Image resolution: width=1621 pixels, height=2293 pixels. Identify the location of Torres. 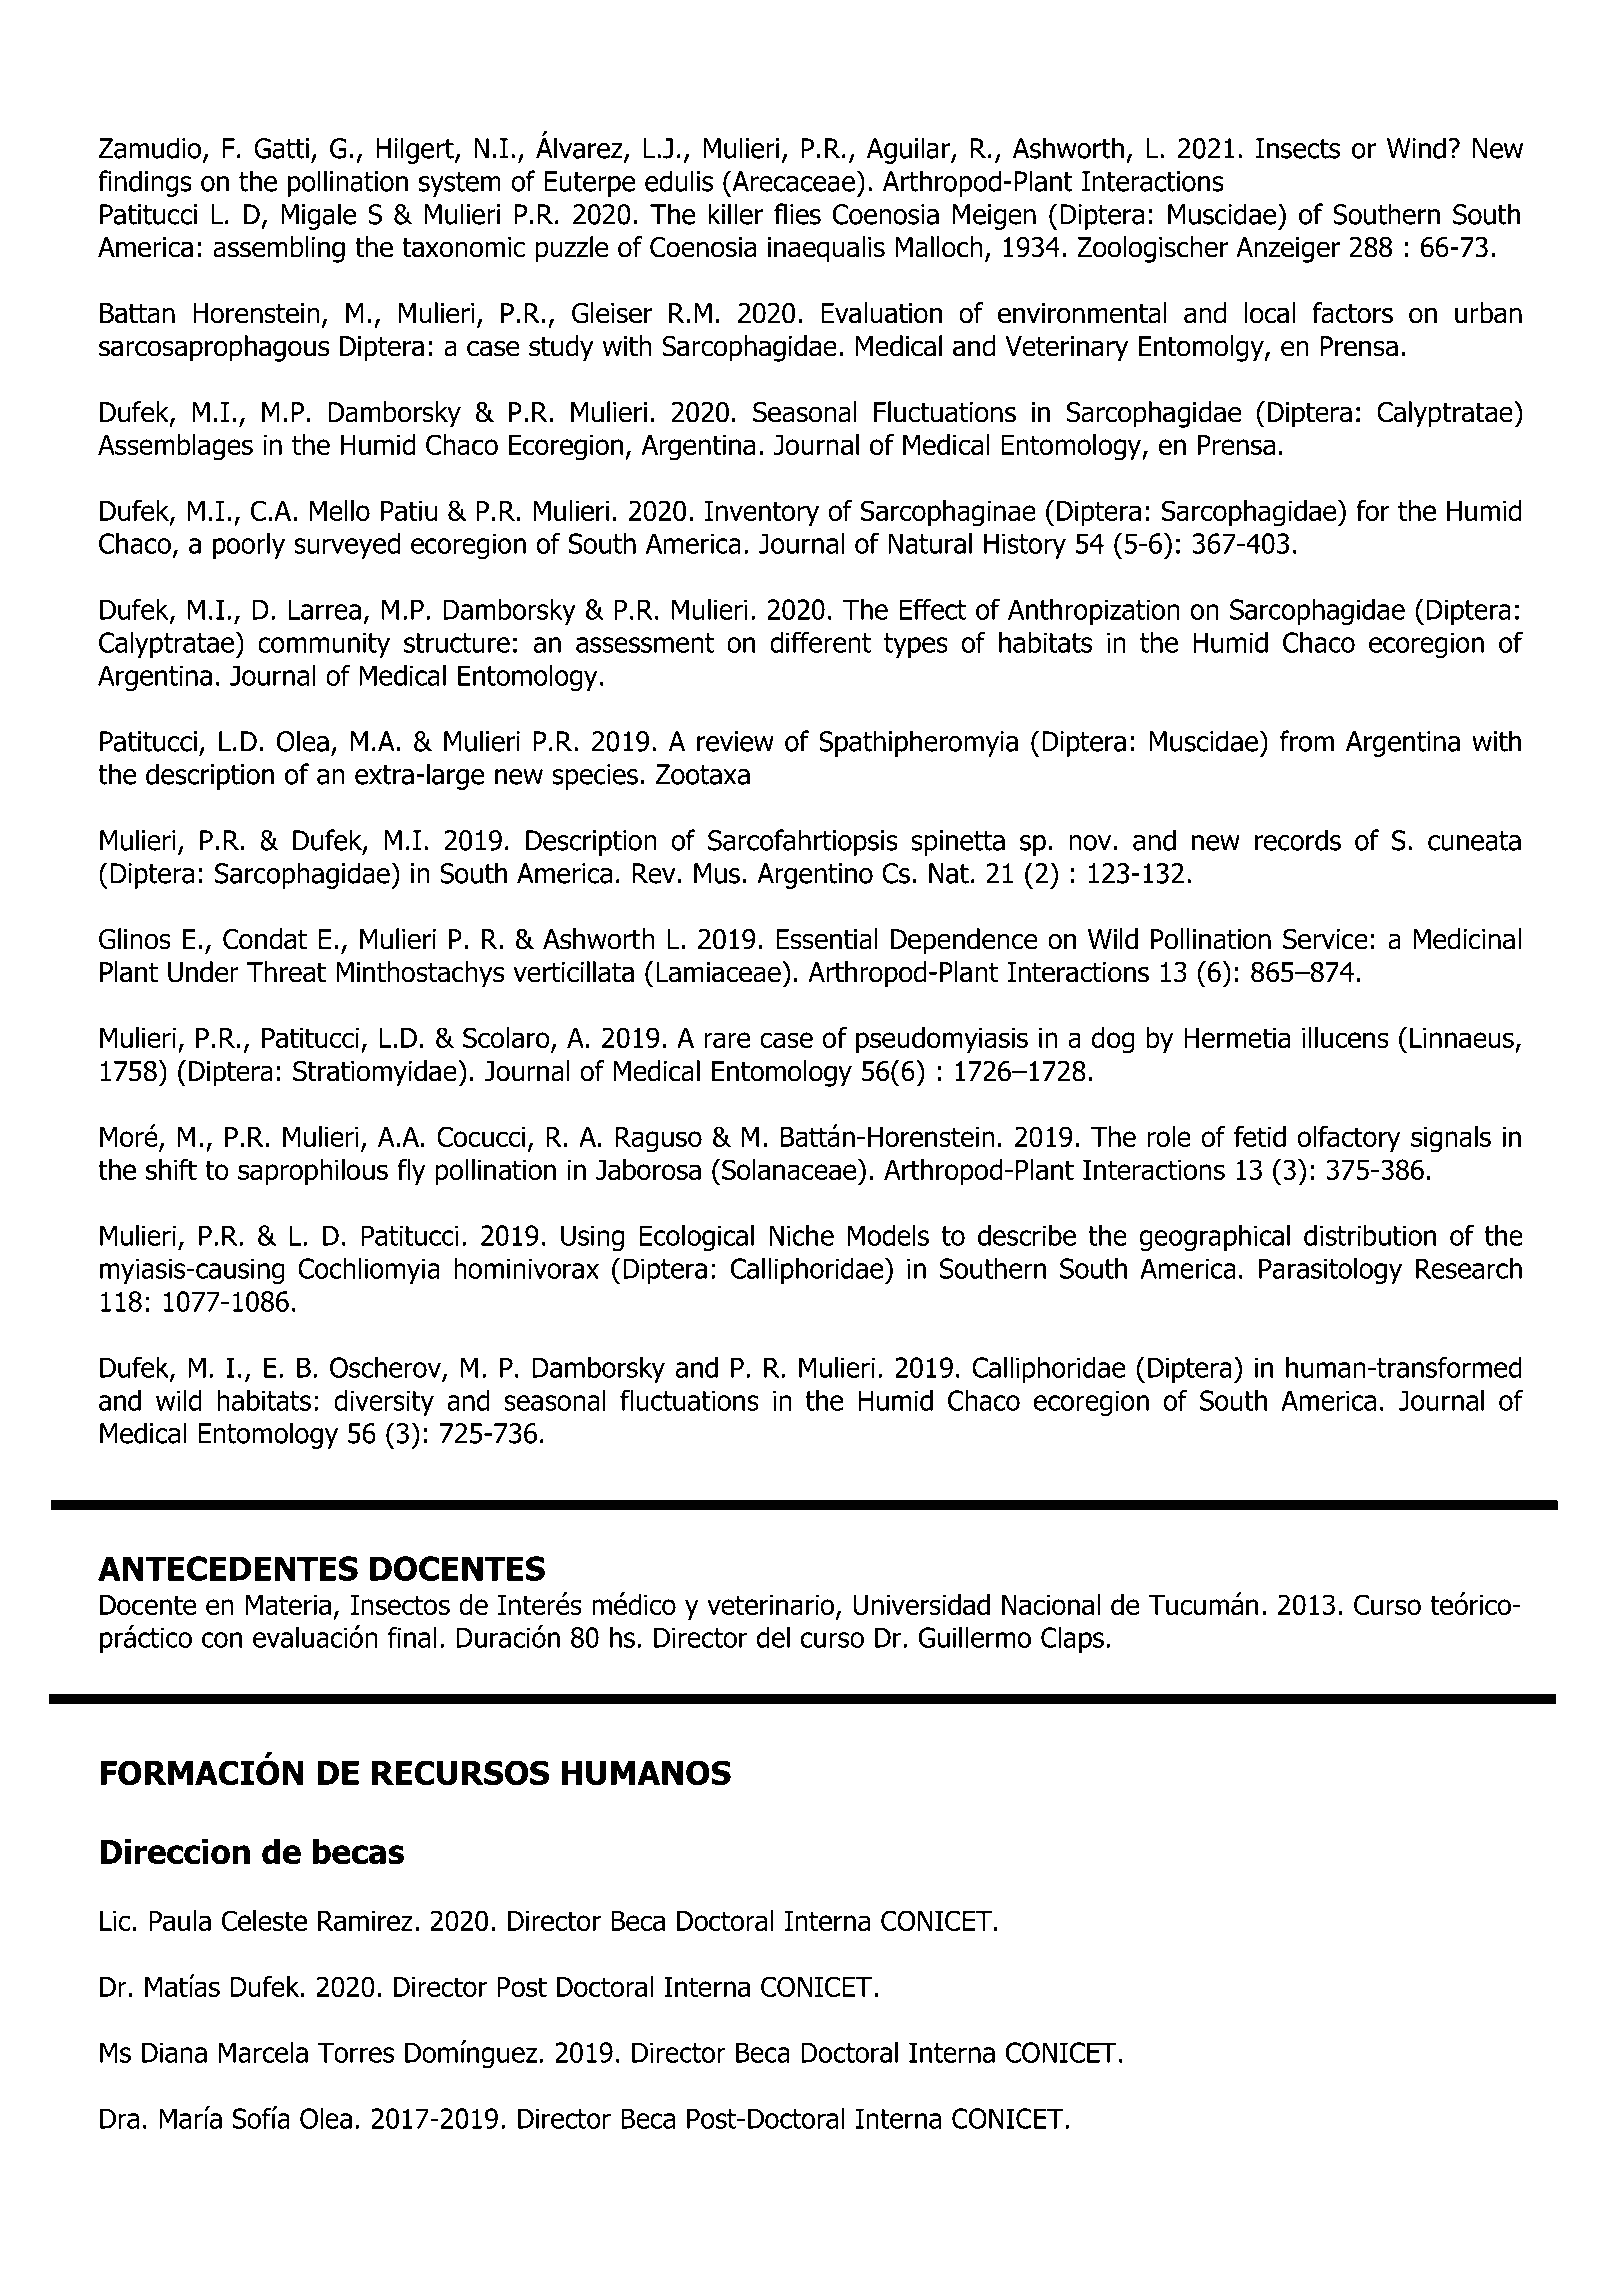
(355, 2052).
